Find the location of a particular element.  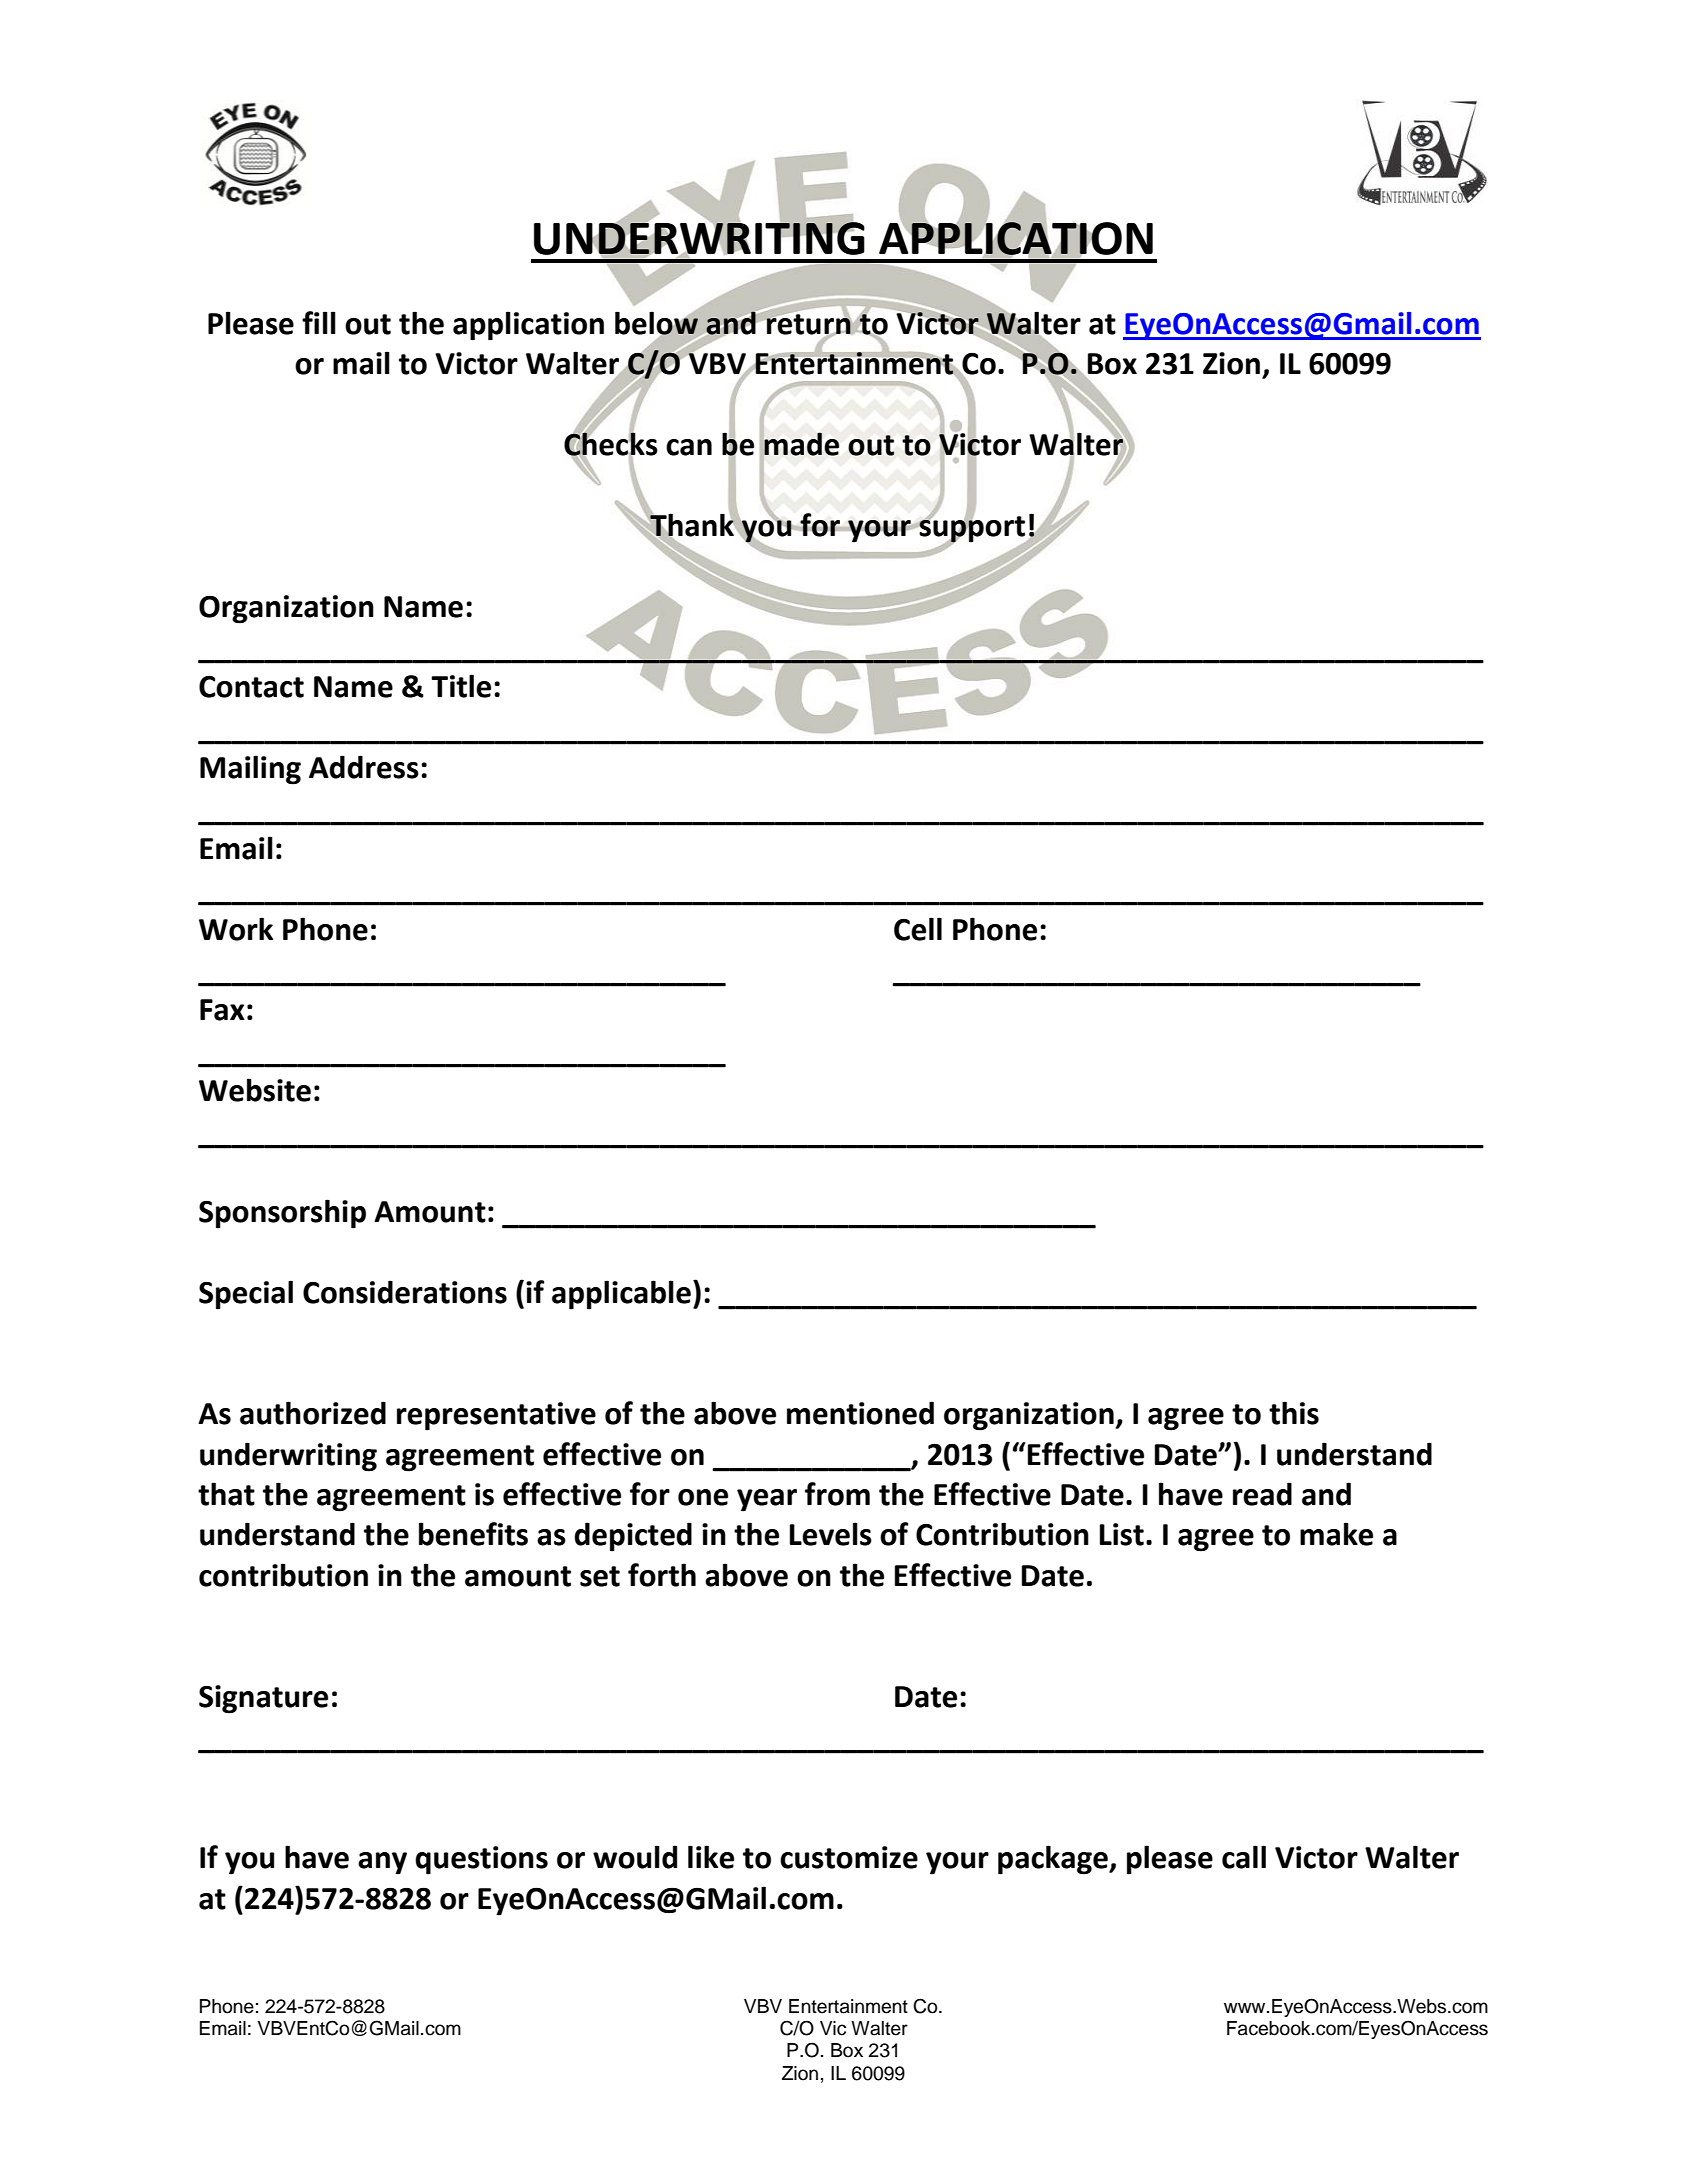

Cell is located at coordinates (918, 929).
